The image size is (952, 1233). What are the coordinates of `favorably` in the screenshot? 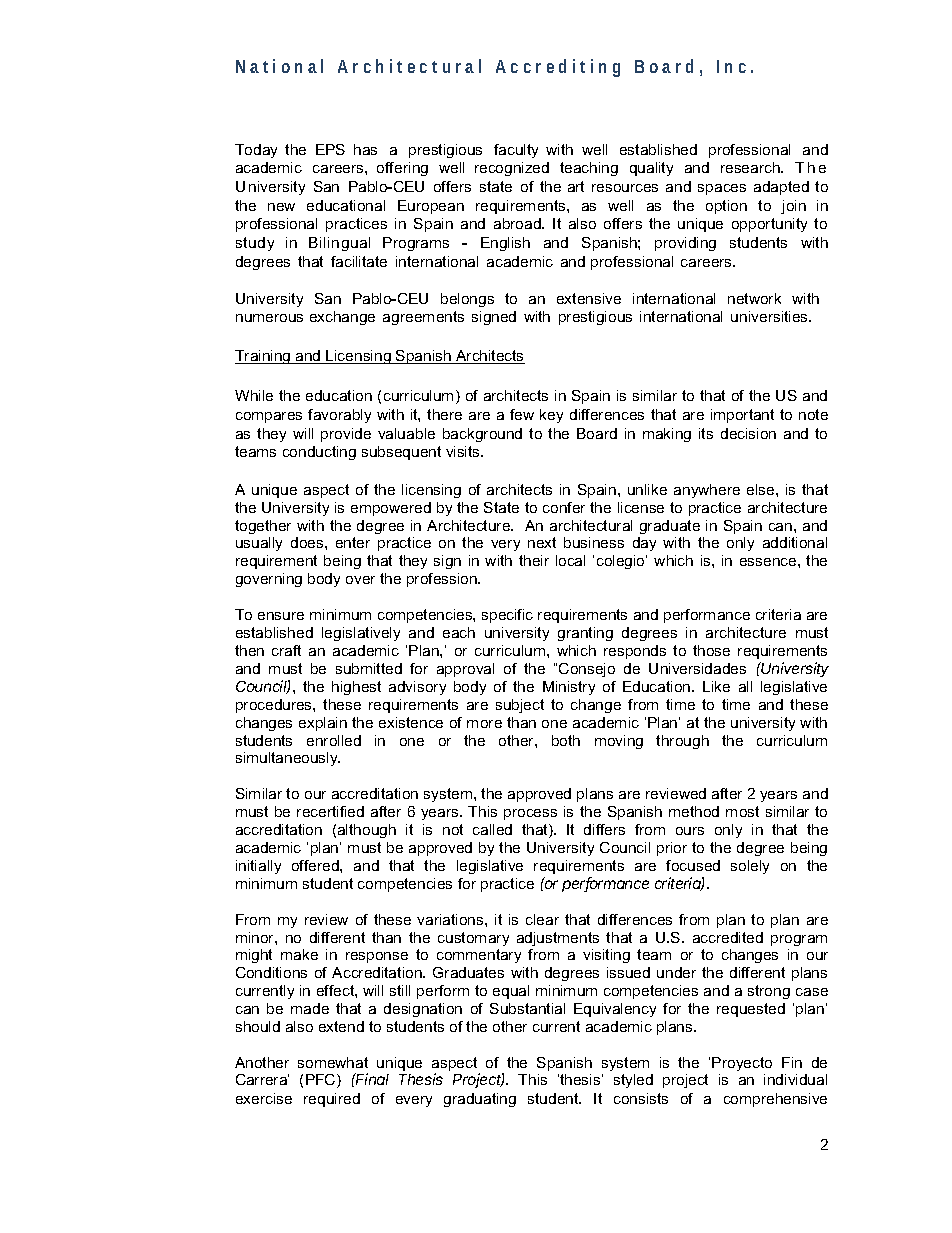 It's located at (339, 416).
